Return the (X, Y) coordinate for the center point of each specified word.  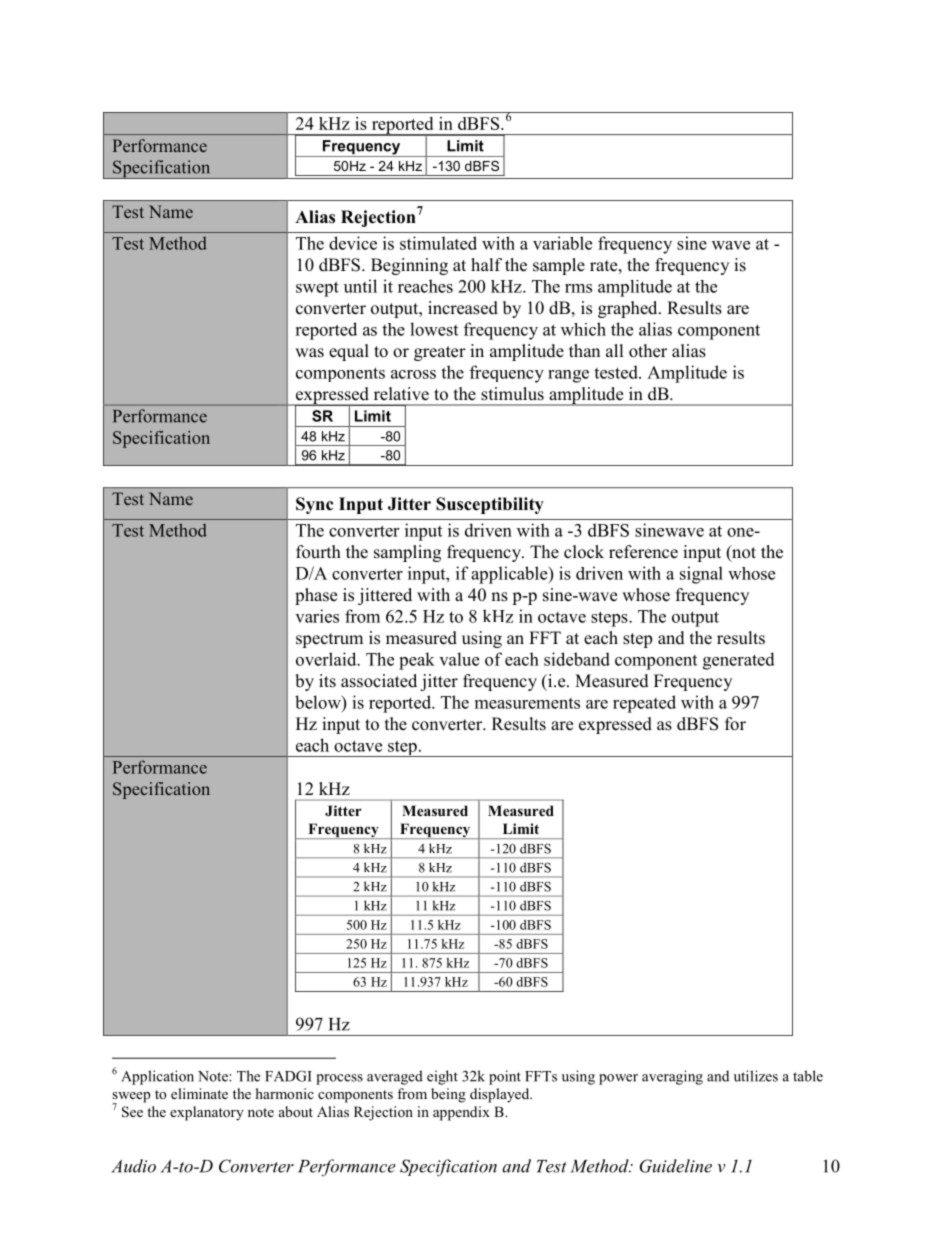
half (486, 264)
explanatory (207, 1113)
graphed (629, 309)
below (319, 702)
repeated (644, 704)
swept (317, 289)
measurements (527, 703)
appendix (461, 1113)
